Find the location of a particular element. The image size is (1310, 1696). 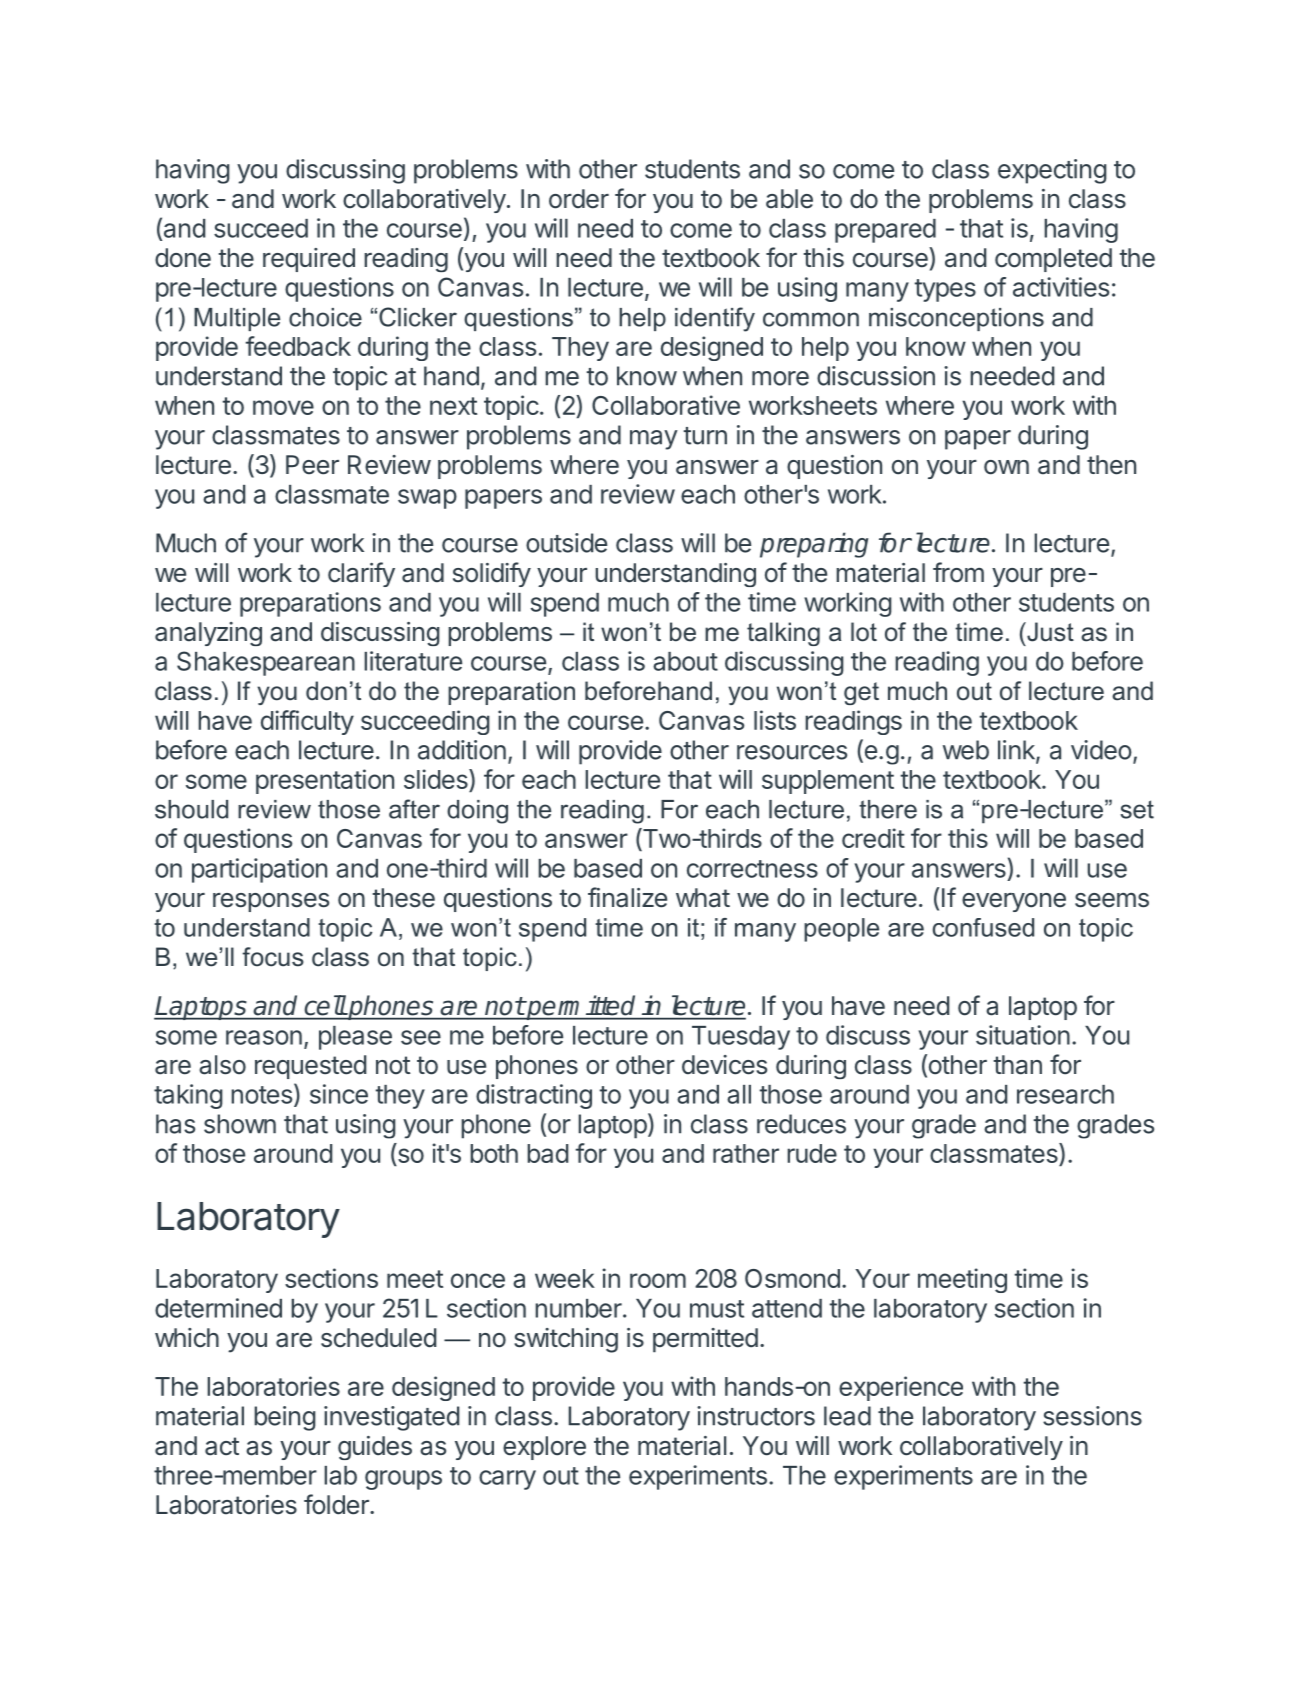

everyone is located at coordinates (1014, 902).
